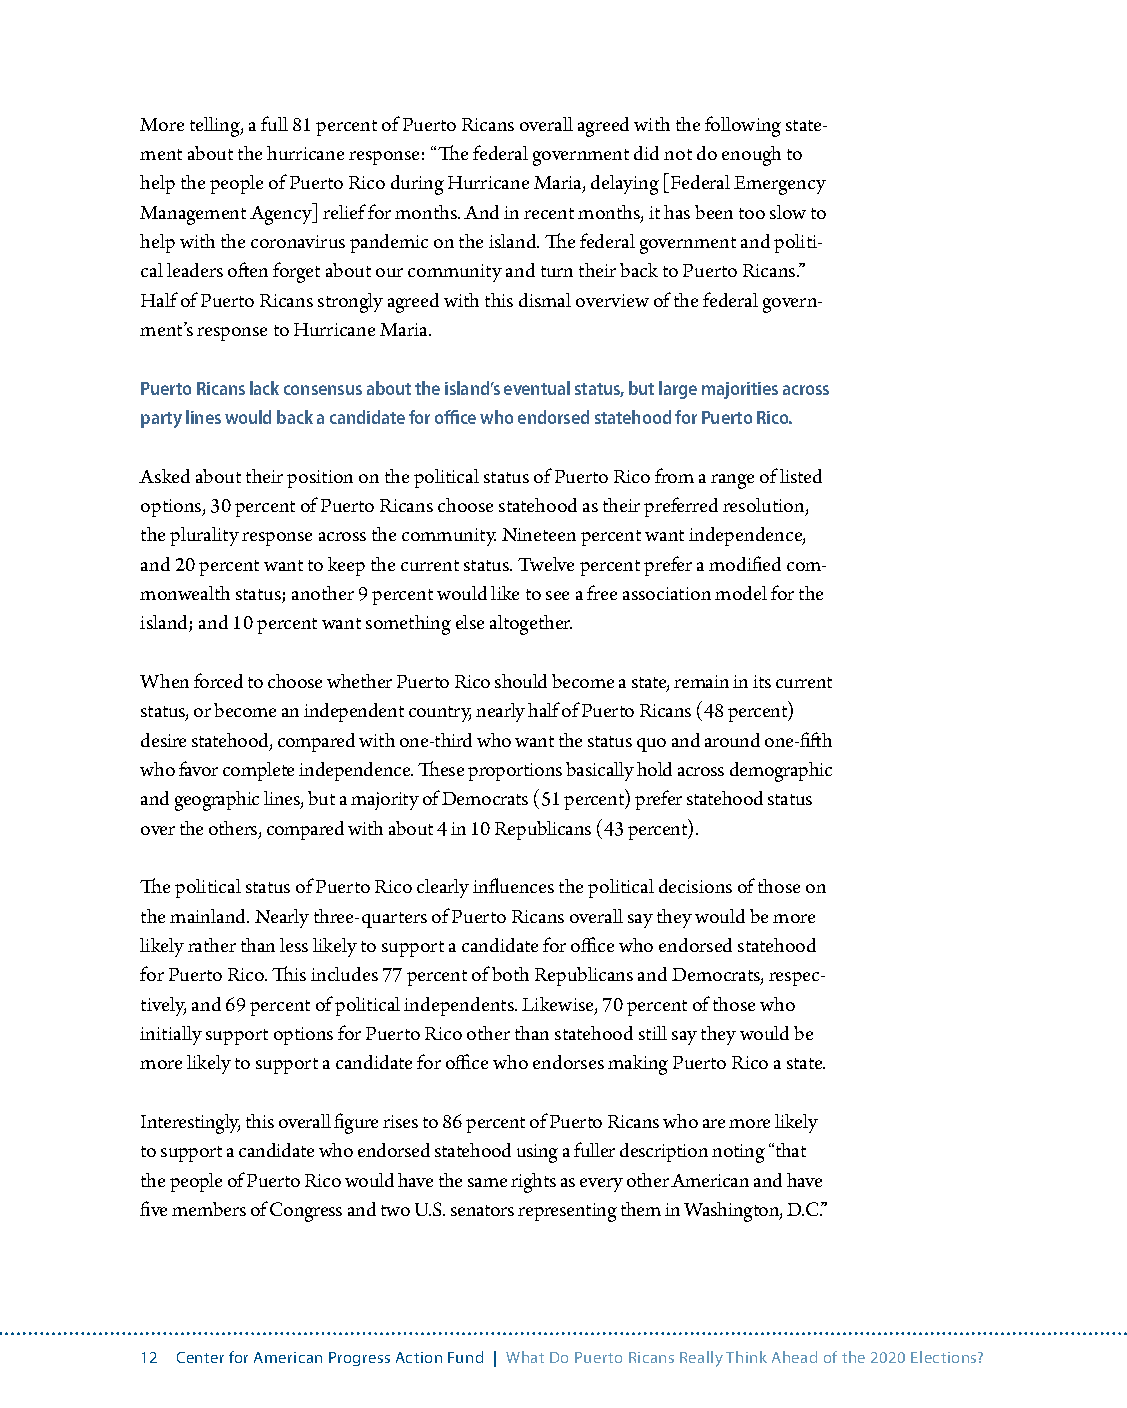  I want to click on initially, so click(171, 1035).
